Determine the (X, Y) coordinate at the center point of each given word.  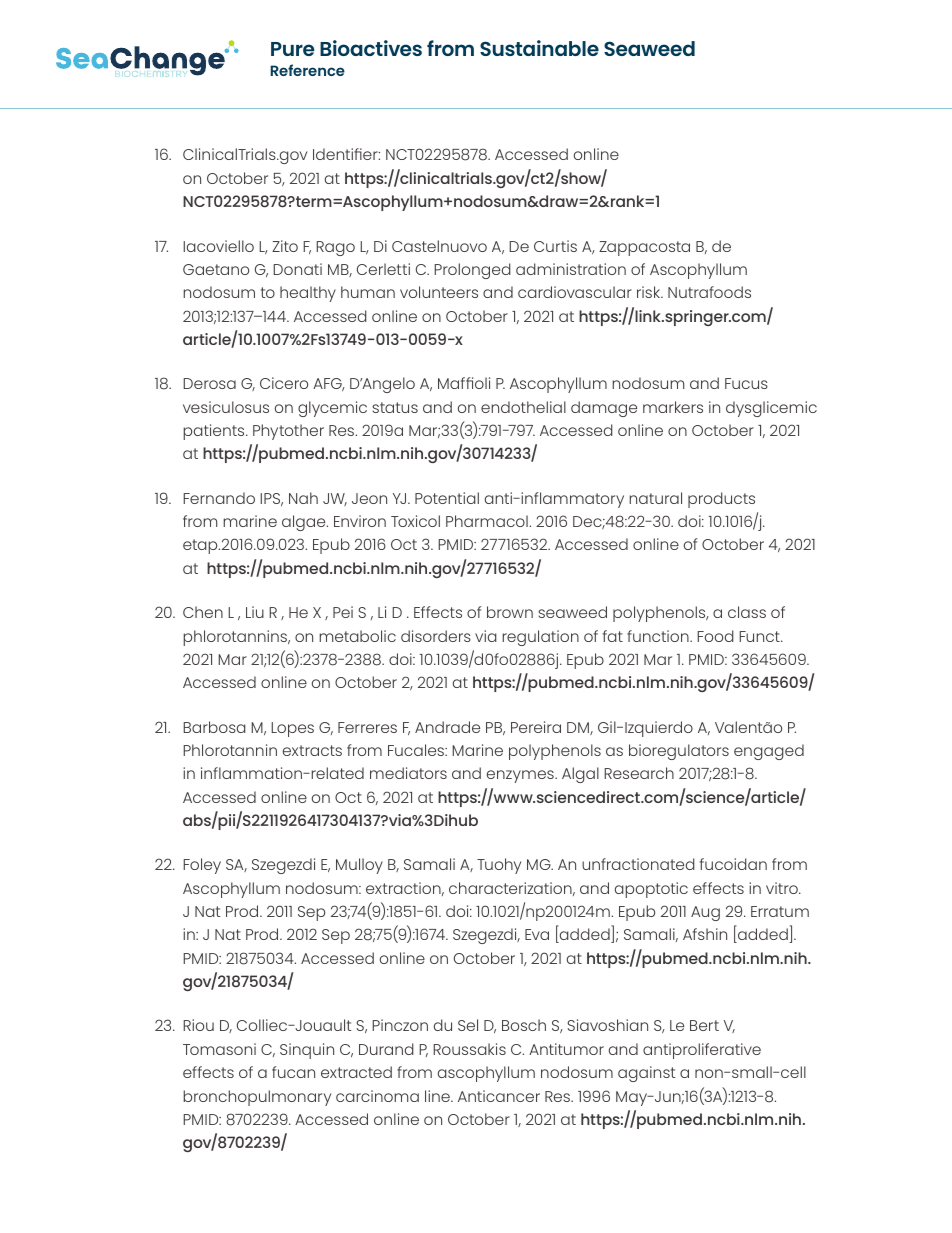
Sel (468, 1025)
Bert (704, 1025)
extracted (356, 1072)
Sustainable (539, 48)
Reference (307, 70)
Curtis (555, 246)
